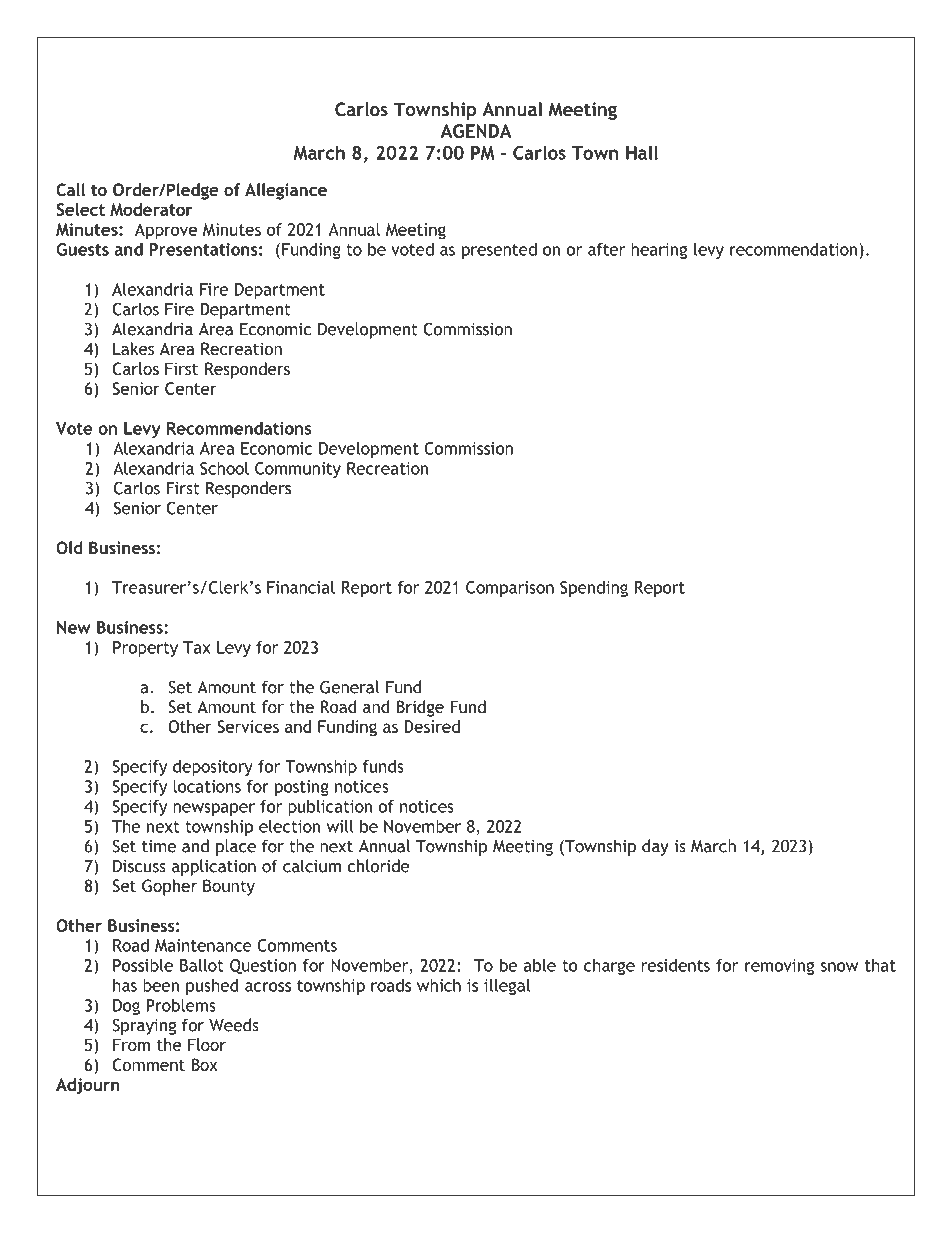 The image size is (952, 1233). Describe the element at coordinates (144, 1026) in the screenshot. I see `Spraying` at that location.
